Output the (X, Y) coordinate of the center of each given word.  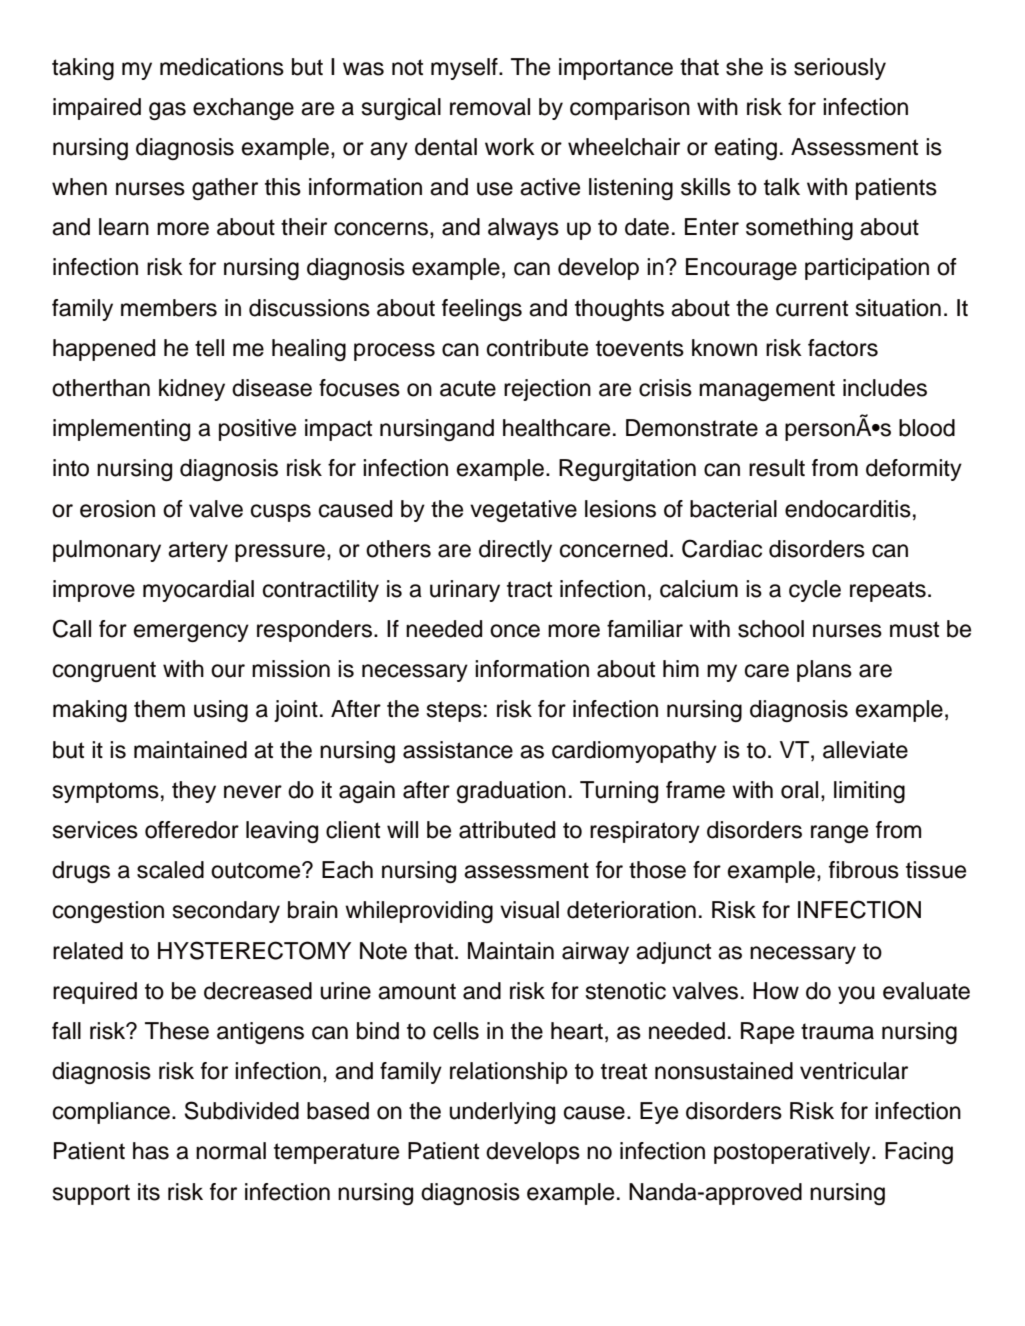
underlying (502, 1113)
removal (490, 107)
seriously (840, 69)
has (151, 1151)
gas (167, 111)
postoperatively (793, 1153)
